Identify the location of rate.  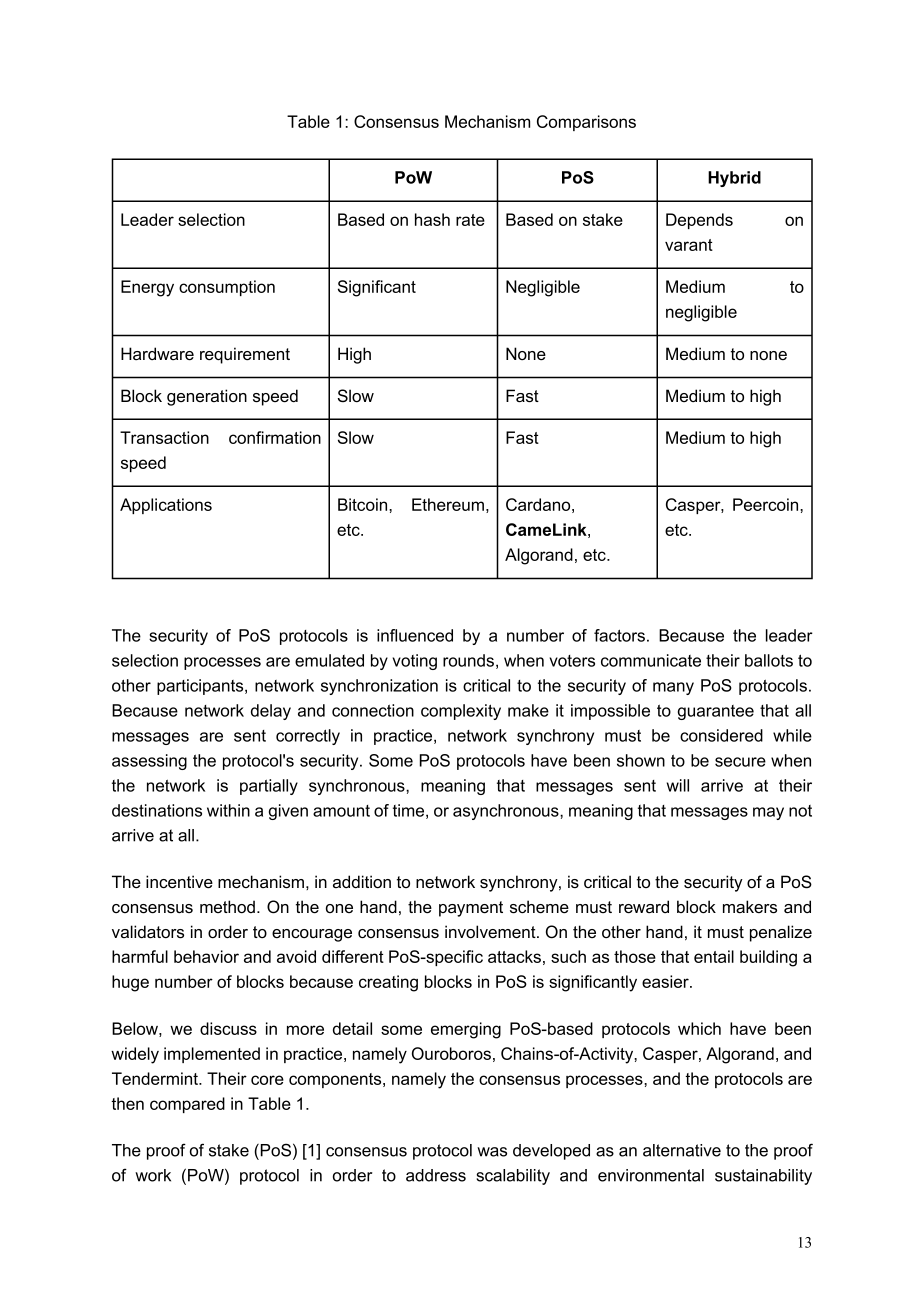
(470, 220).
